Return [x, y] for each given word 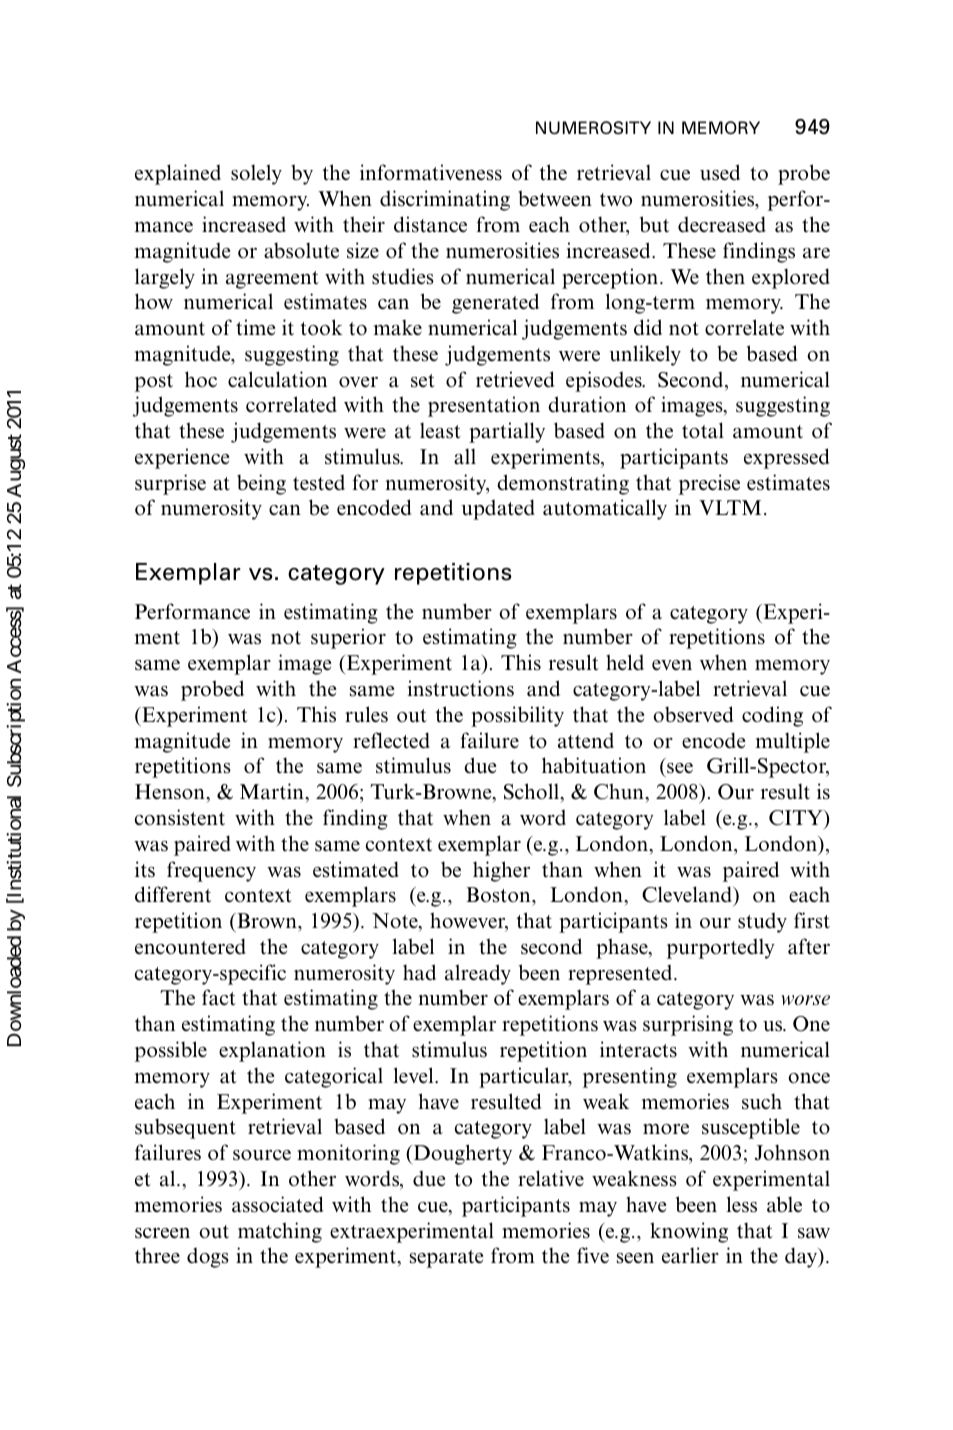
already [478, 974]
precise [709, 484]
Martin [273, 791]
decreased [722, 224]
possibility [517, 716]
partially [507, 432]
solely [256, 174]
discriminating [445, 200]
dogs [208, 1257]
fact [219, 997]
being [261, 484]
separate [447, 1259]
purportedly [721, 948]
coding [772, 716]
